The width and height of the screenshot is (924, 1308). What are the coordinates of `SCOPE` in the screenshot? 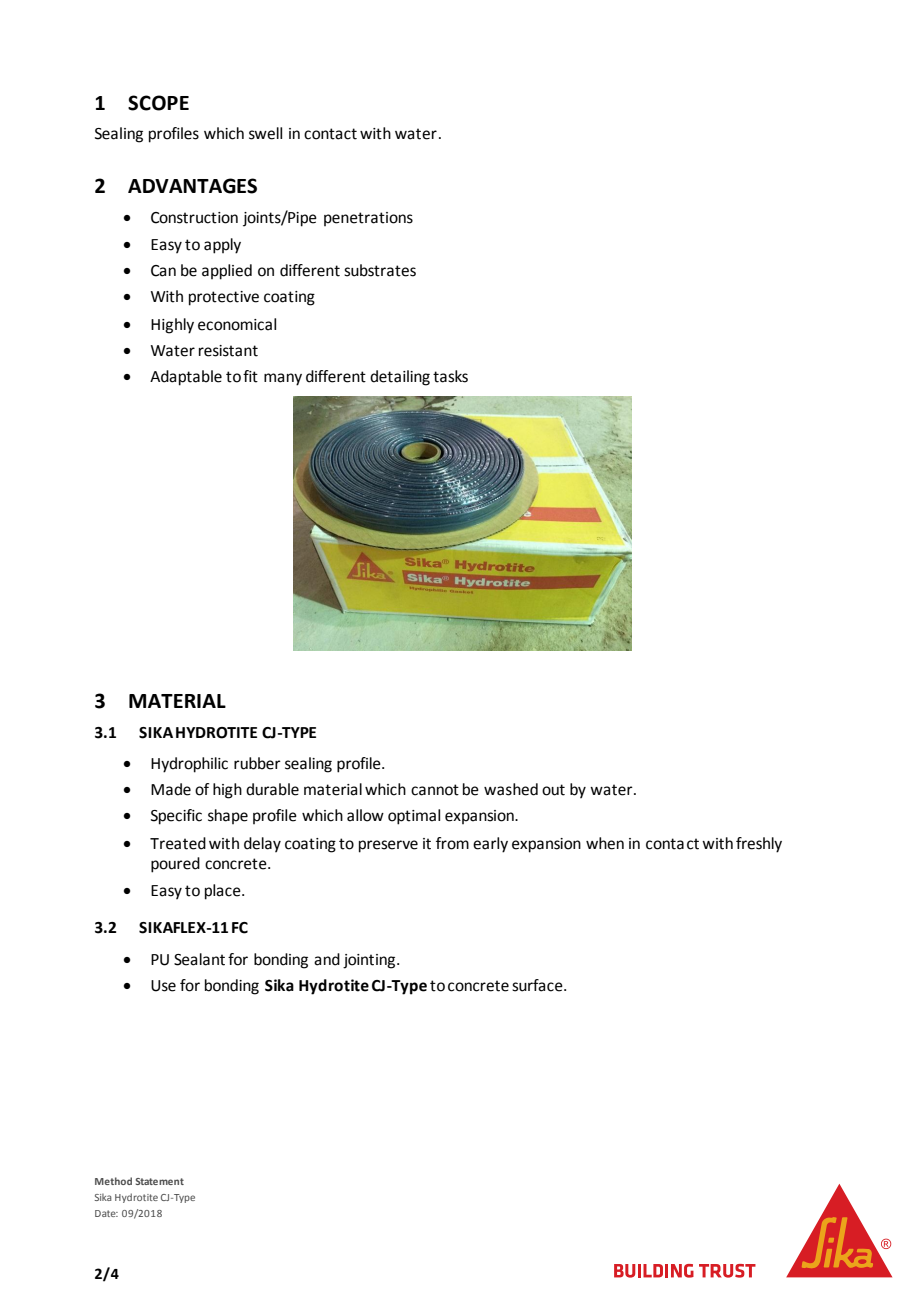 It's located at (158, 103).
